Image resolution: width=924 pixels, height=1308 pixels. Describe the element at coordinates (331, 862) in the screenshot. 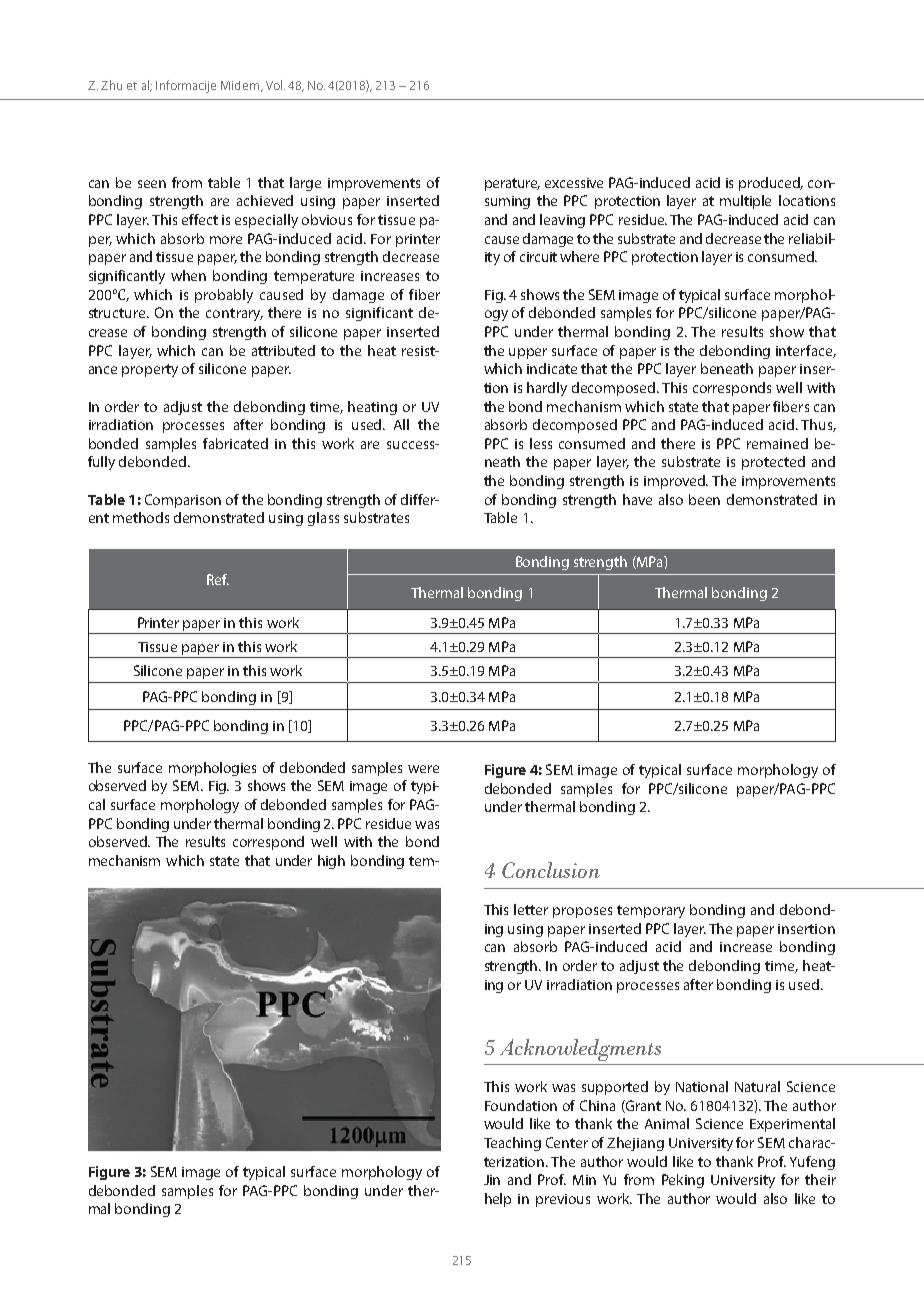

I see `high` at that location.
